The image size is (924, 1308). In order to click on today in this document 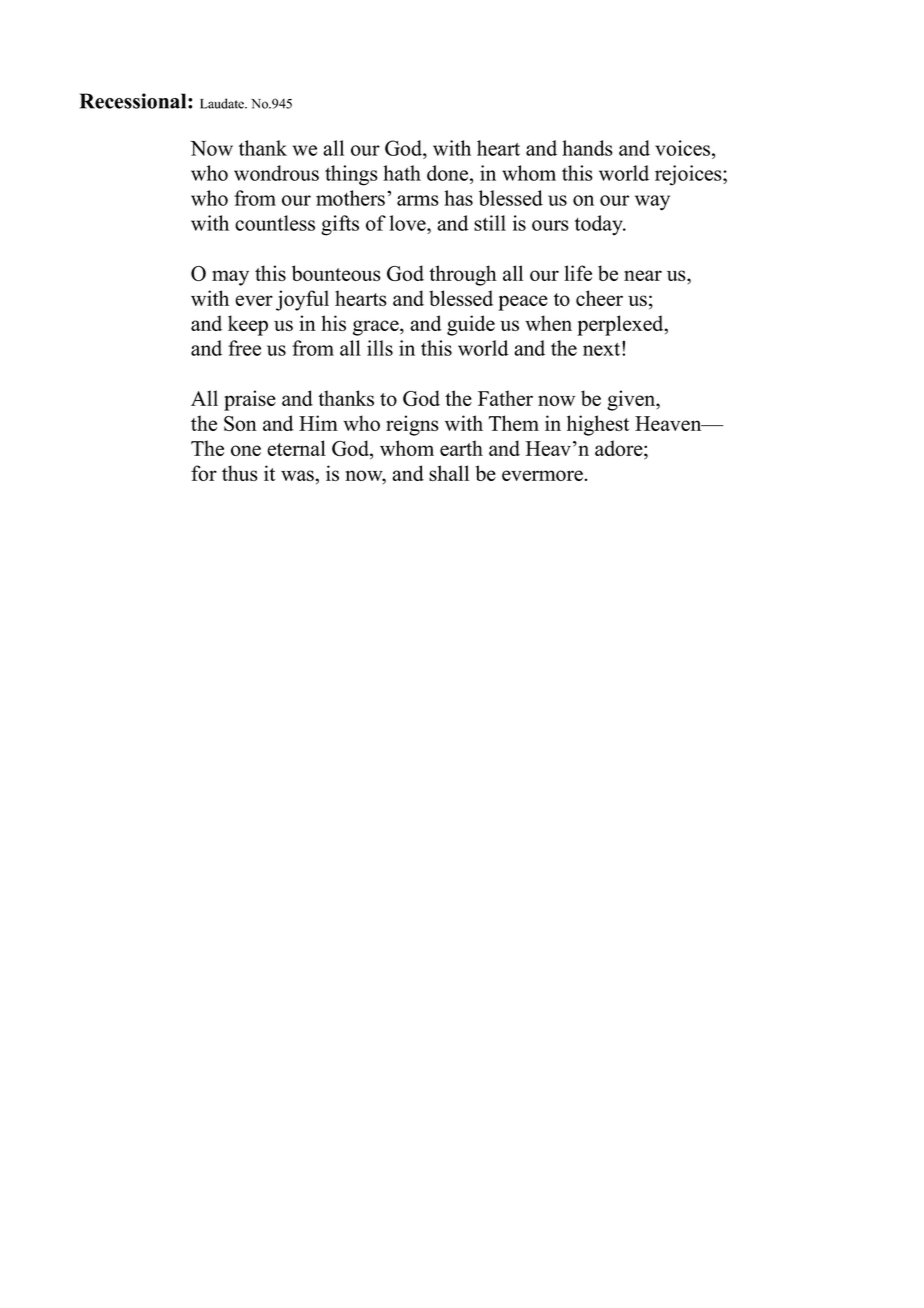, I will do `click(600, 225)`.
